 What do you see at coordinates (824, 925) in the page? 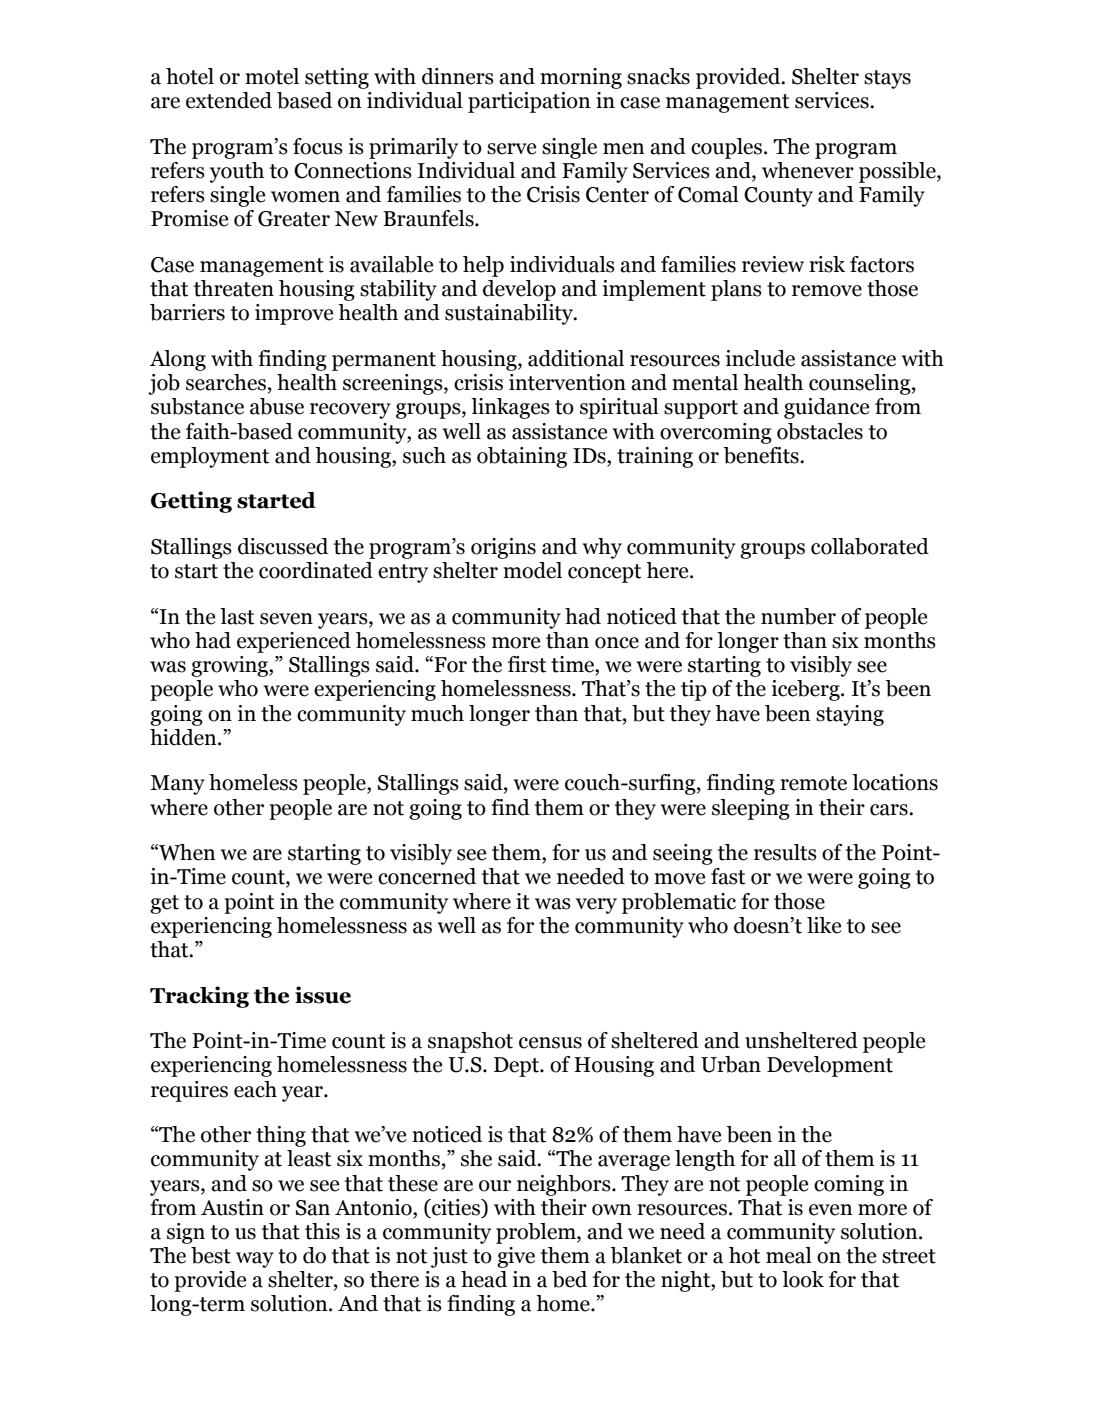
I see `like` at bounding box center [824, 925].
